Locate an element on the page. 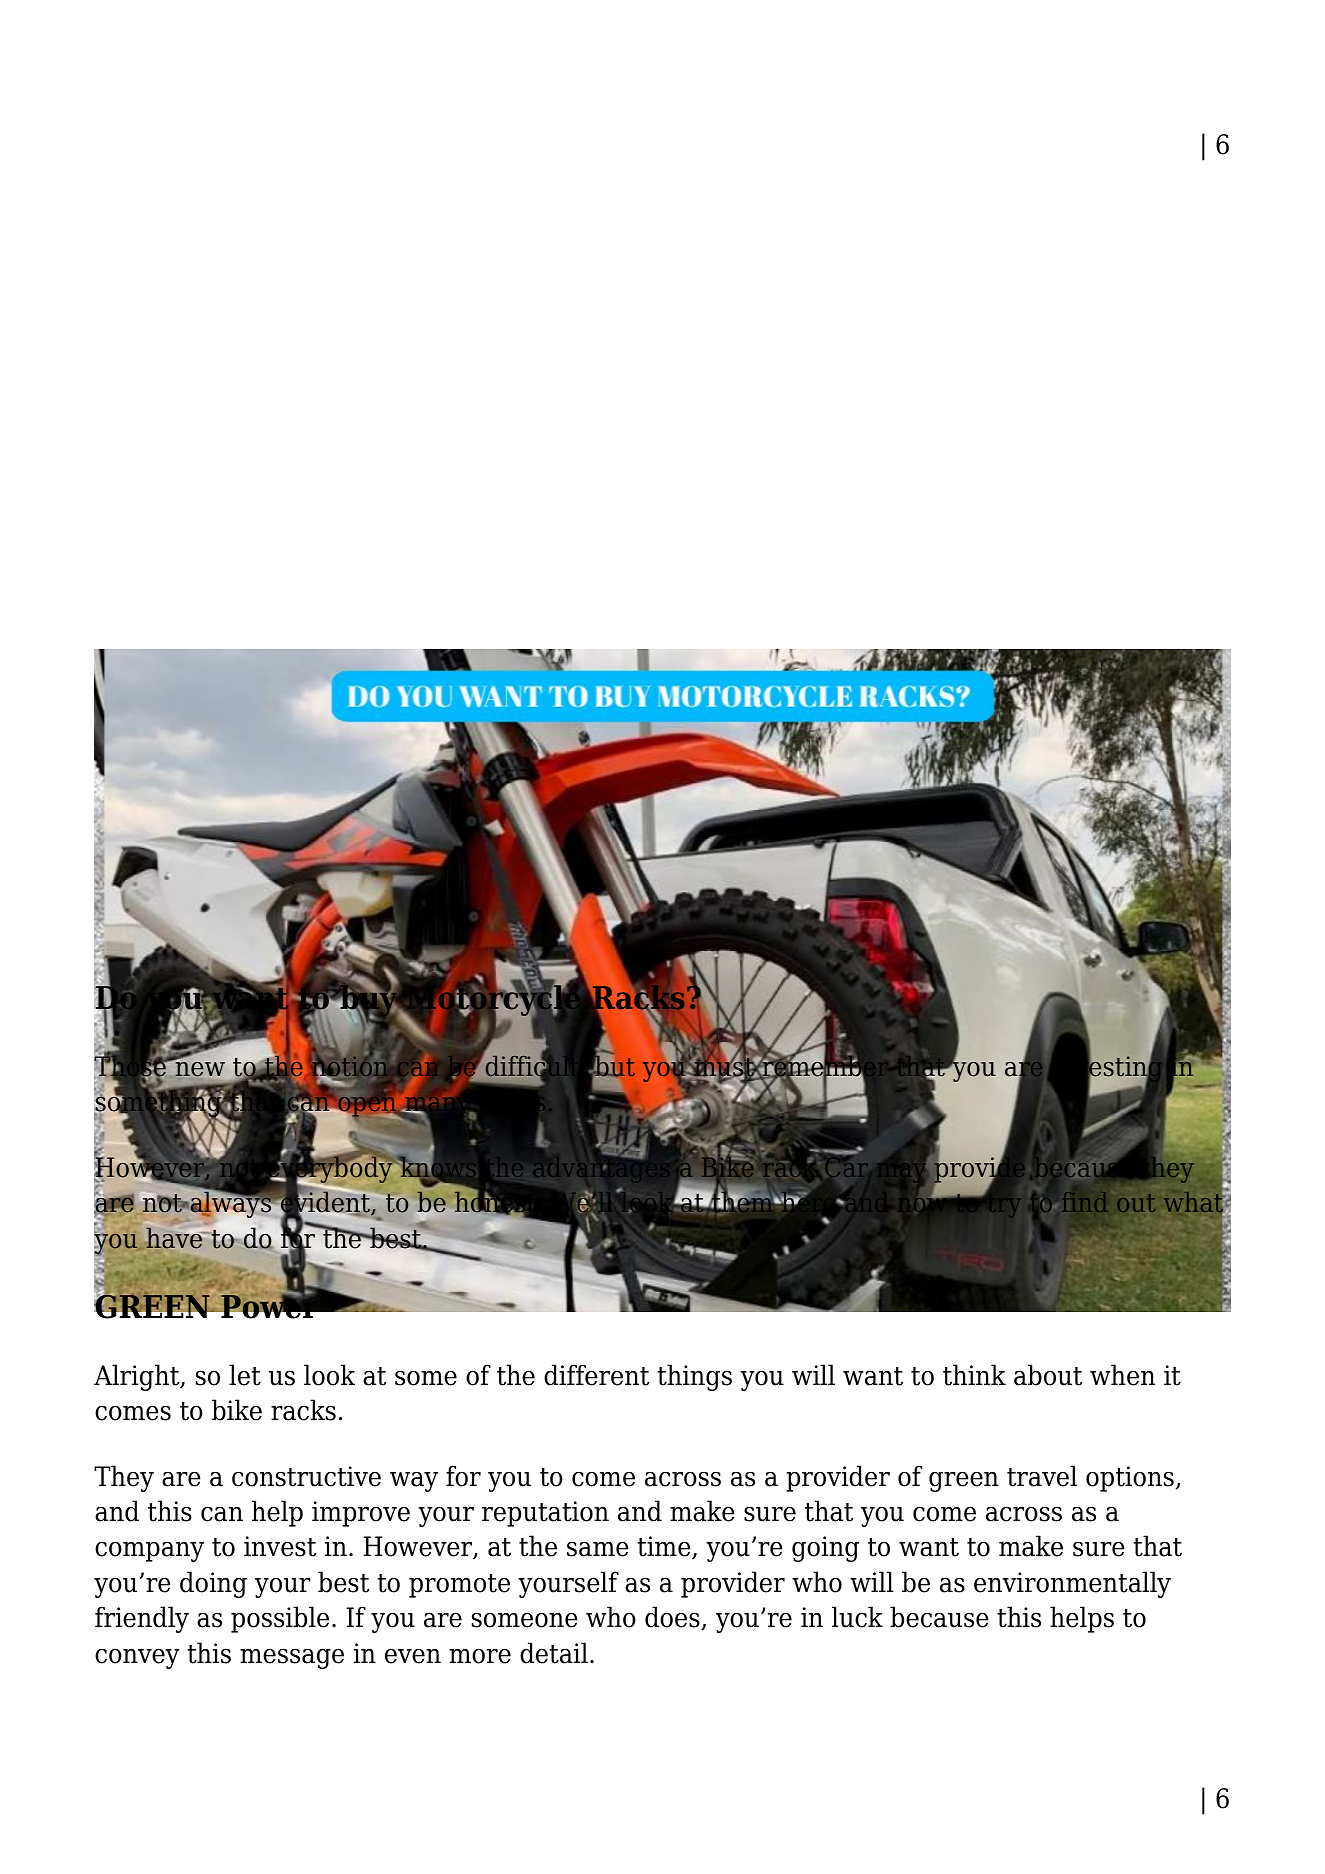 Image resolution: width=1325 pixels, height=1874 pixels. message is located at coordinates (292, 1658).
